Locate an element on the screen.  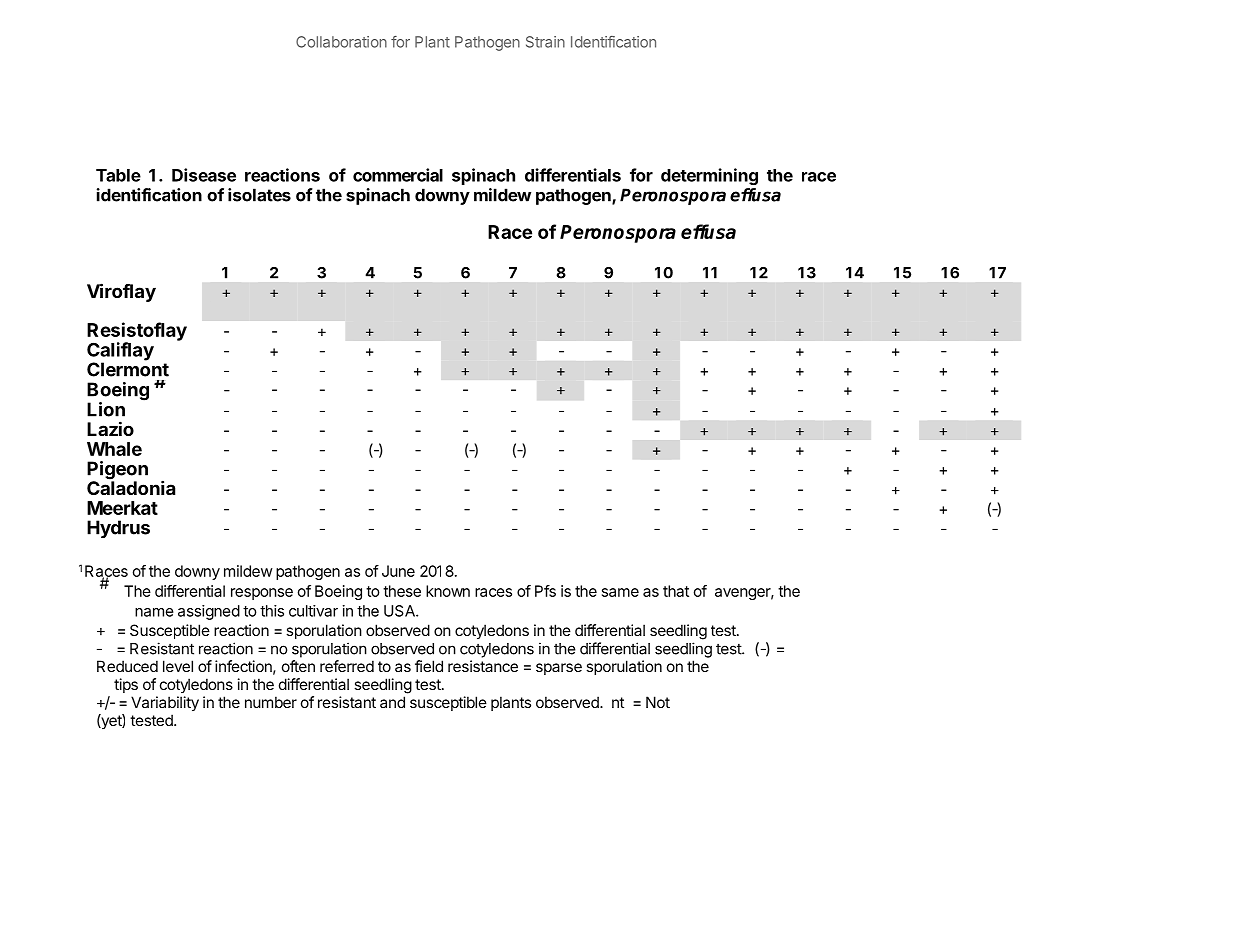
Not is located at coordinates (658, 702).
